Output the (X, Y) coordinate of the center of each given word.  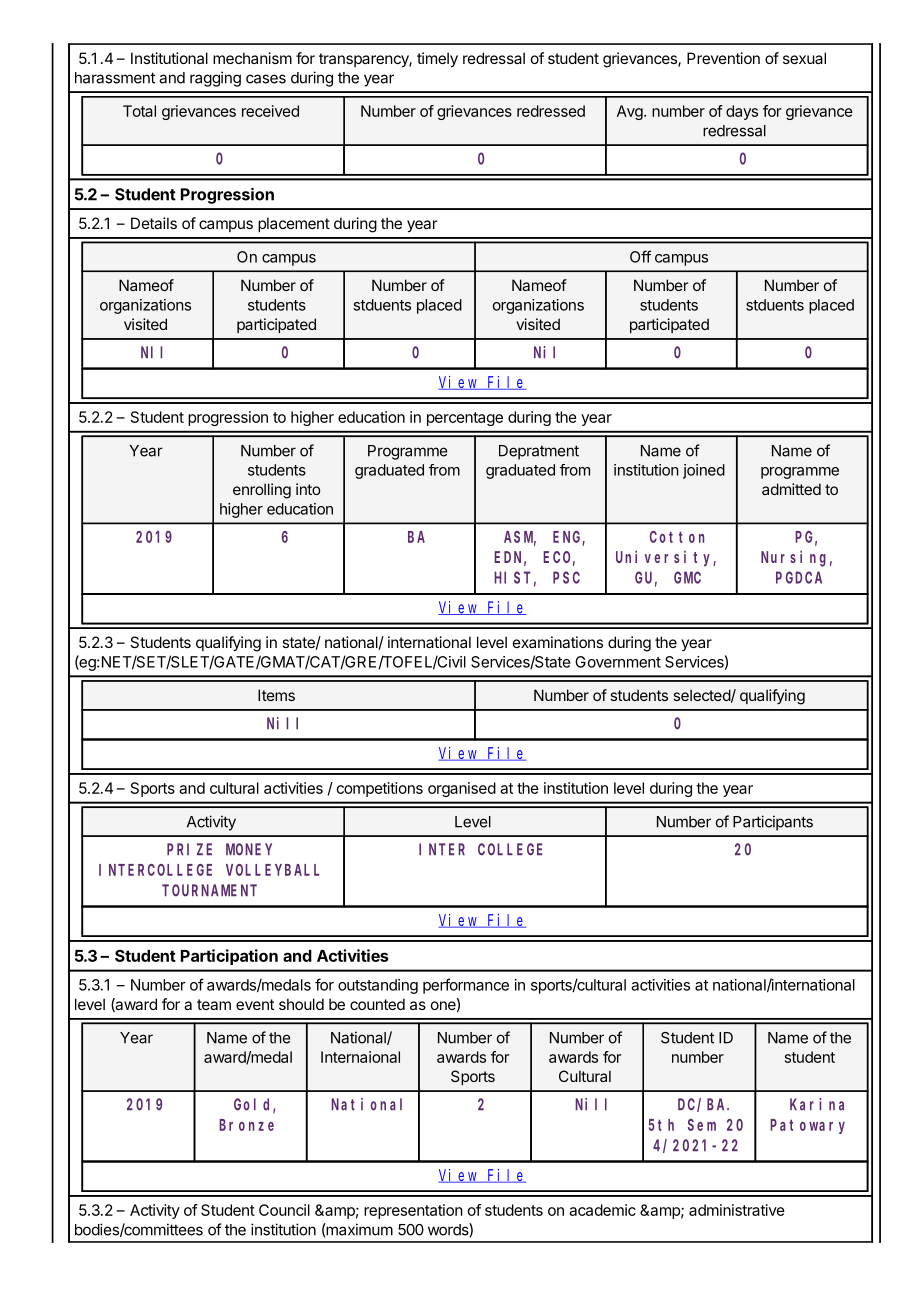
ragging (215, 79)
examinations (558, 642)
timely (437, 60)
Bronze (246, 1125)
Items (276, 695)
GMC (687, 578)
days (742, 112)
